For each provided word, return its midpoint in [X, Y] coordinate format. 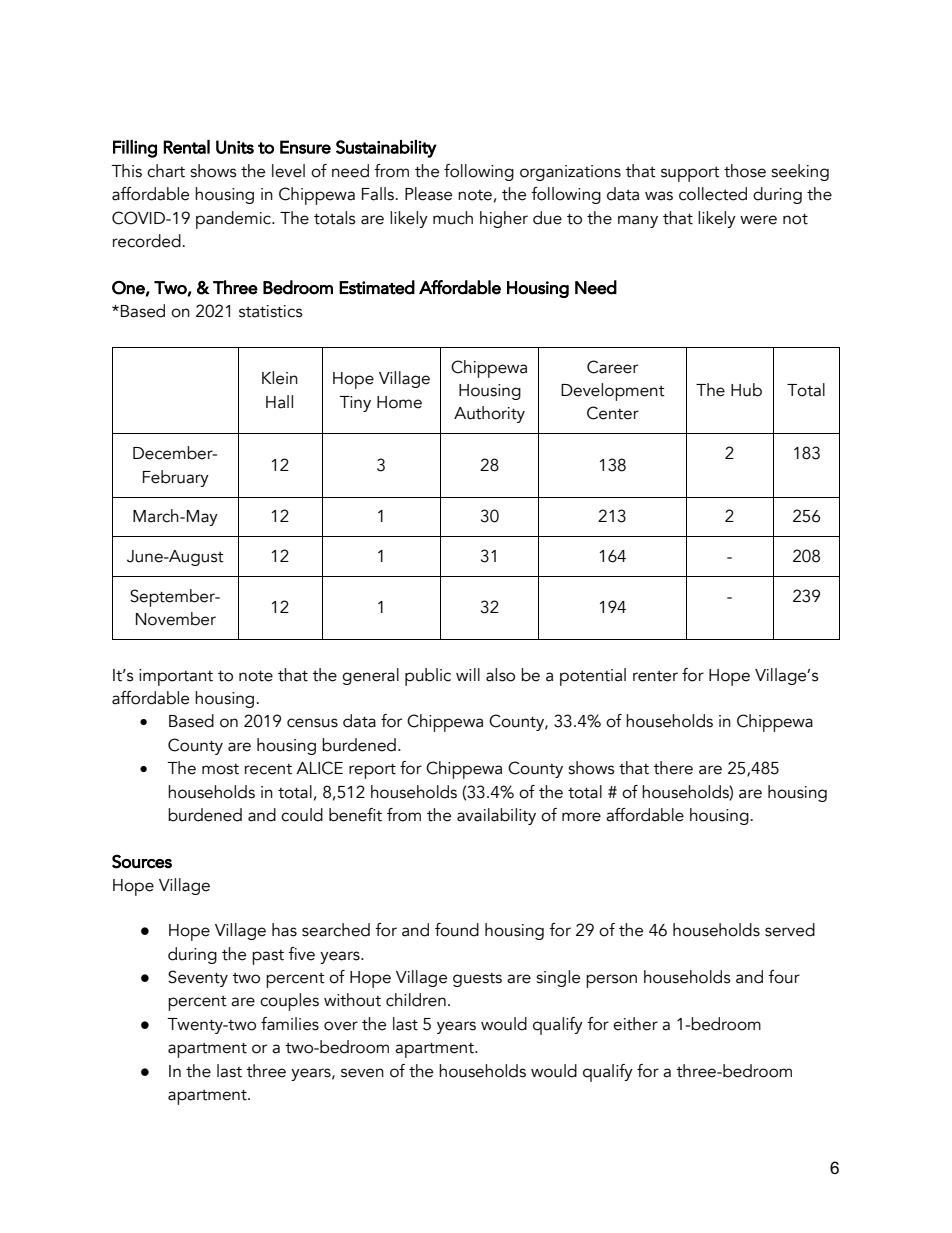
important [176, 677]
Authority [489, 414]
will [468, 674]
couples [289, 1002]
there [673, 768]
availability [496, 816]
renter [655, 676]
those [745, 171]
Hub [746, 390]
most [220, 769]
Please [428, 194]
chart [166, 171]
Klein [280, 378]
